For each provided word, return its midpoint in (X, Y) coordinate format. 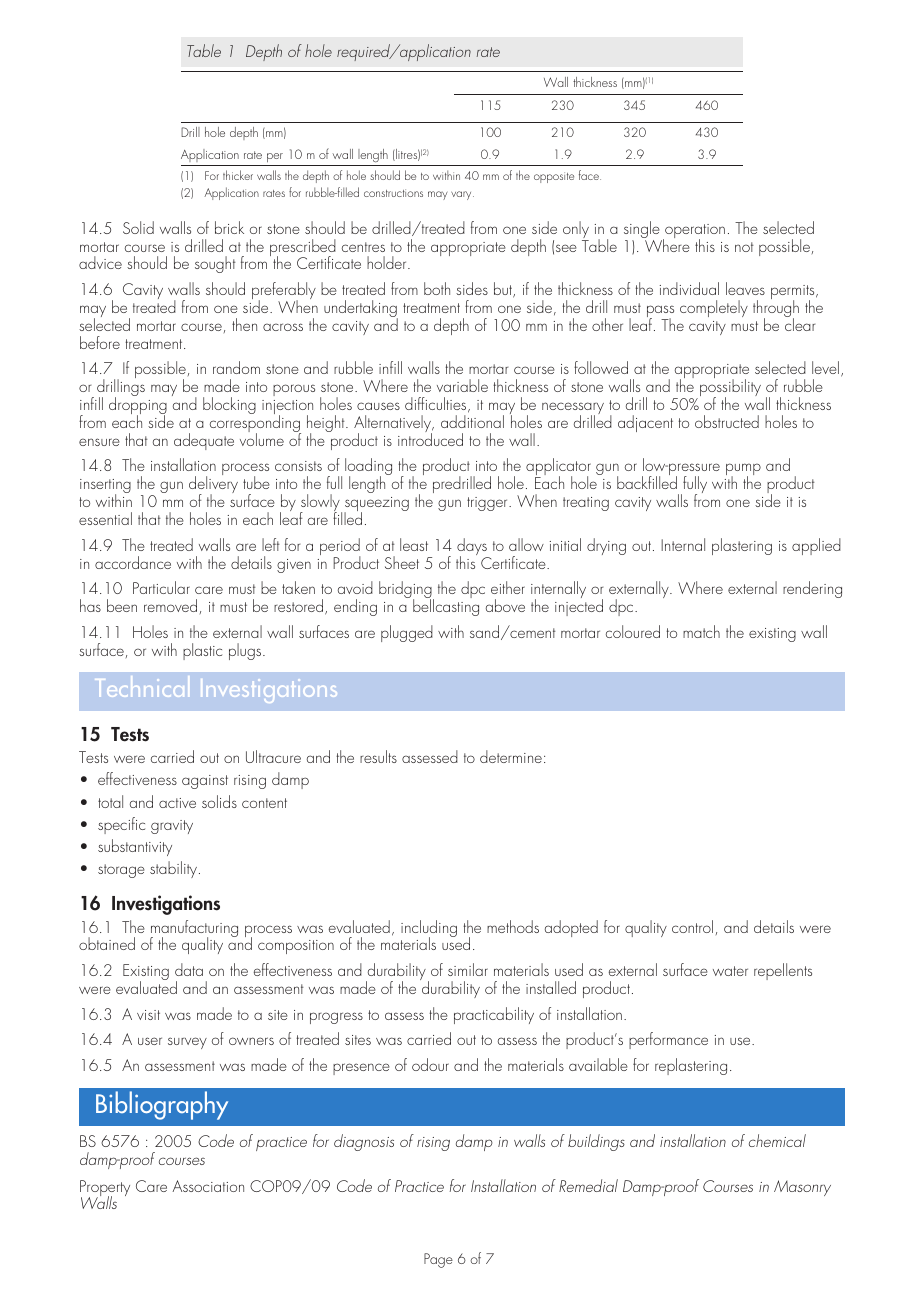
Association (208, 1186)
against (205, 782)
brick (229, 227)
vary (462, 195)
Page (438, 1260)
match (701, 631)
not (744, 247)
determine (511, 756)
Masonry (802, 1188)
